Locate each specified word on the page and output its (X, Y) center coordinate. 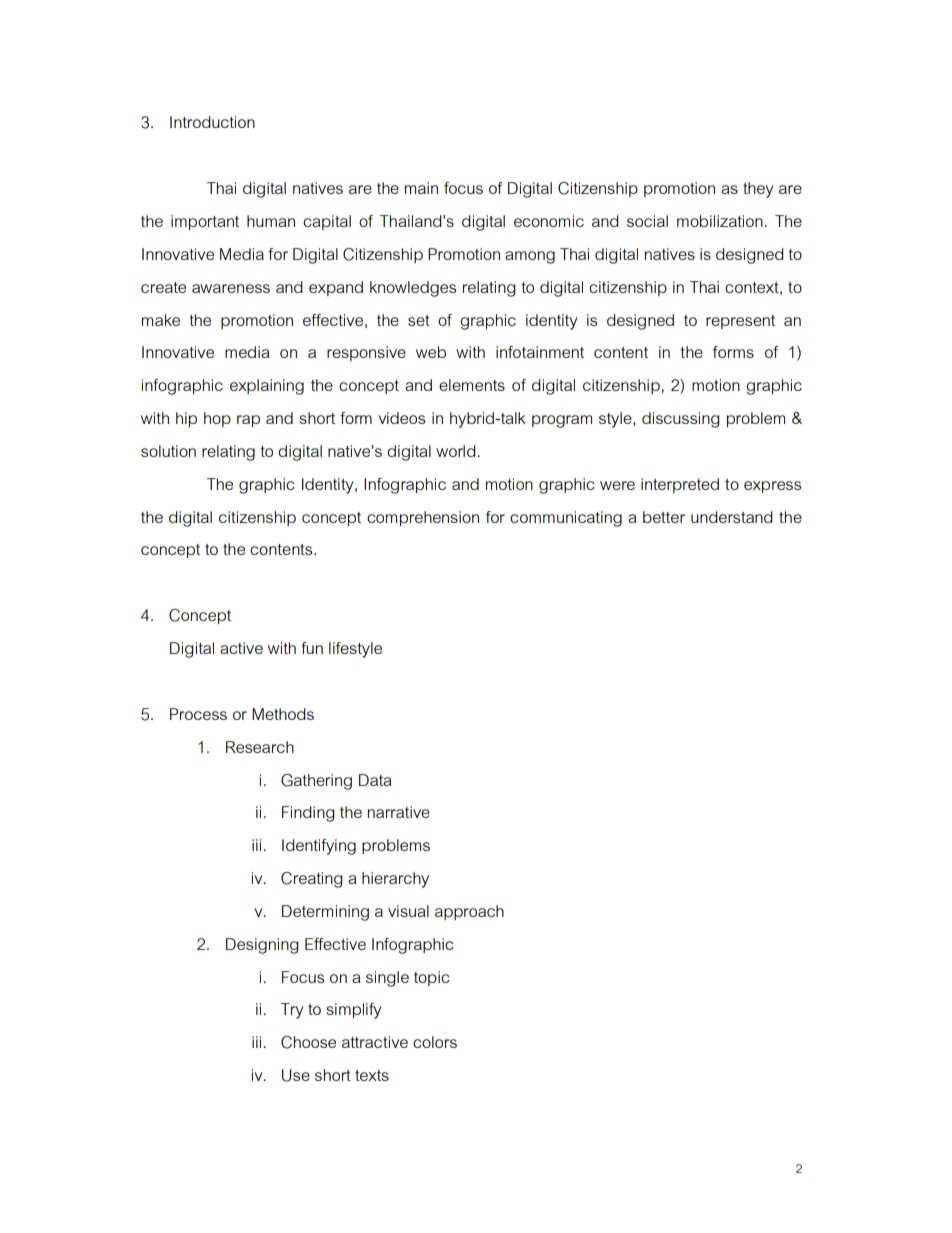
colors (435, 1042)
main (421, 188)
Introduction (212, 122)
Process (198, 714)
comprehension (423, 518)
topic (432, 978)
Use (296, 1075)
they (758, 190)
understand (732, 517)
